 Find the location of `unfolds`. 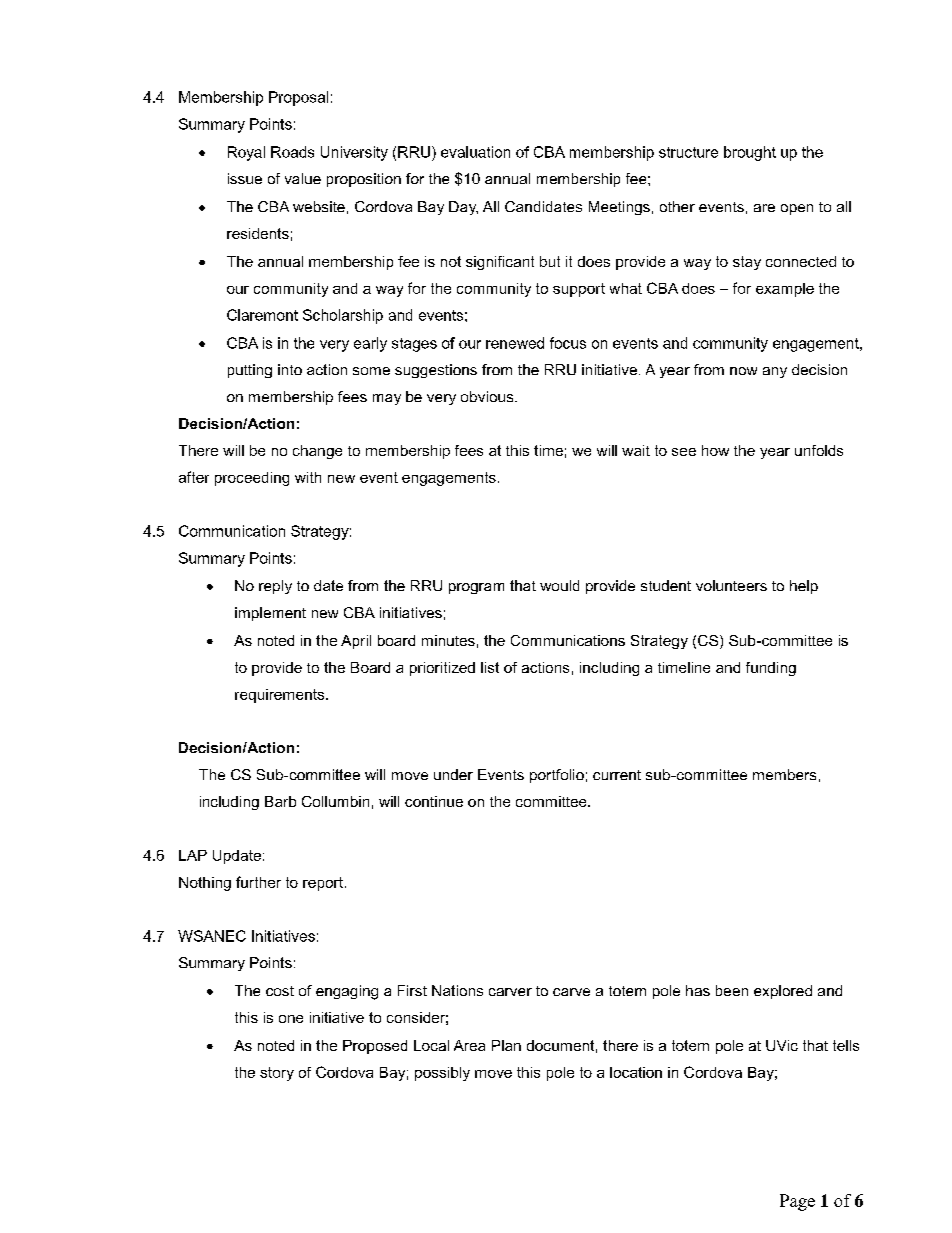

unfolds is located at coordinates (819, 450).
